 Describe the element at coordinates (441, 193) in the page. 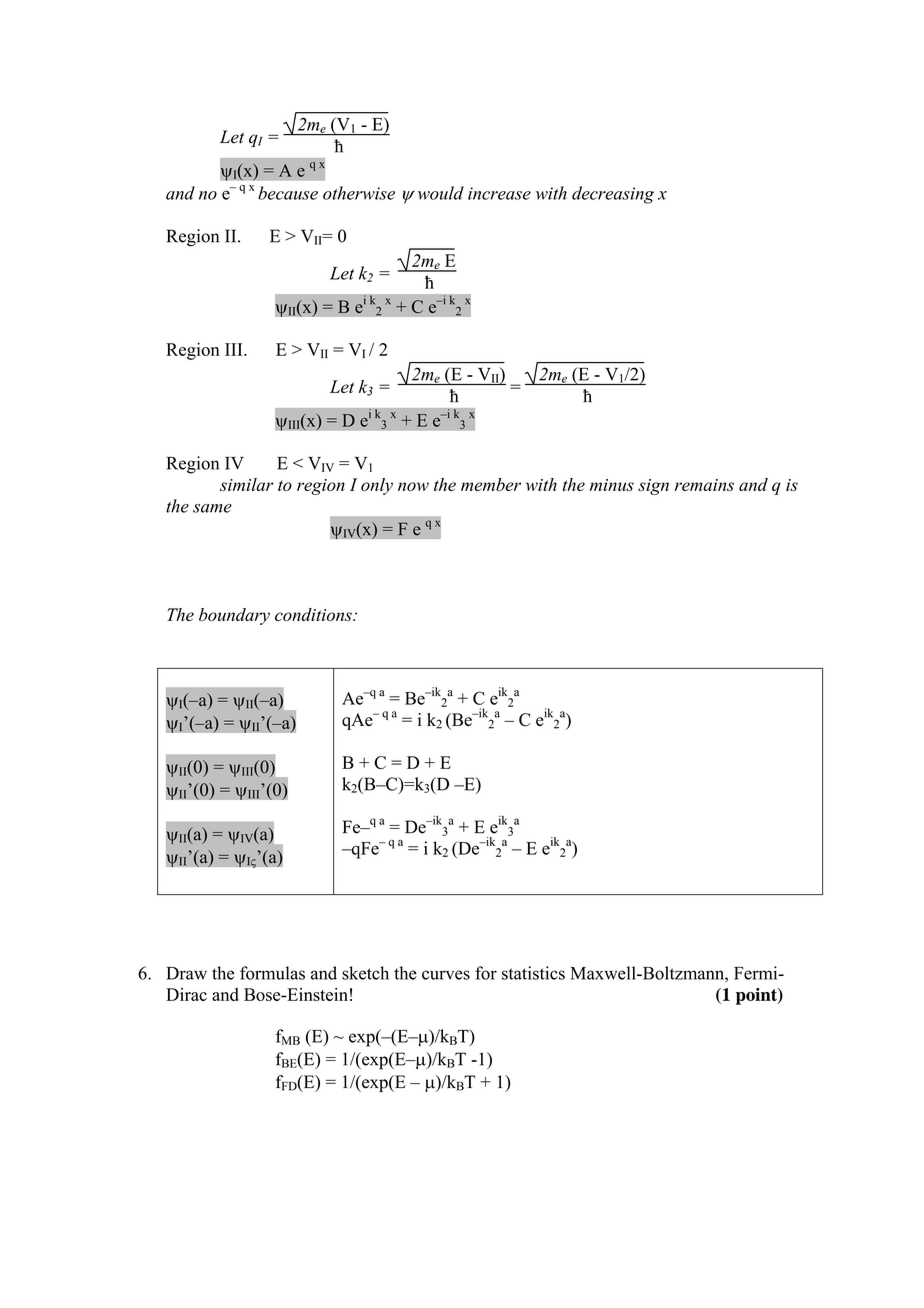

I see `would` at that location.
